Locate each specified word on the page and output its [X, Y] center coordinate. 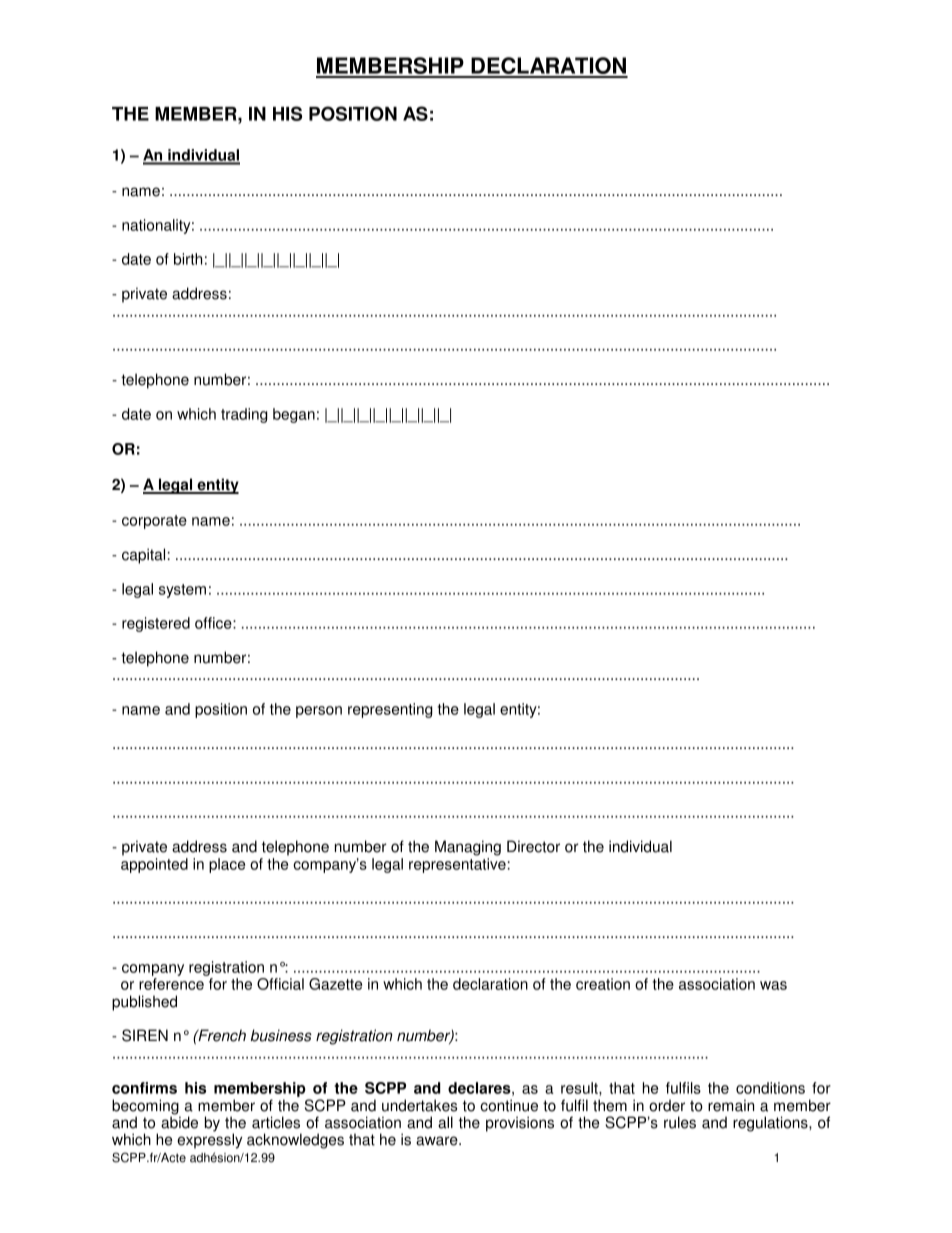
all [445, 1122]
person [319, 712]
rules [680, 1122]
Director [533, 846]
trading [244, 415]
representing [390, 710]
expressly [209, 1141]
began [294, 415]
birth [188, 259]
